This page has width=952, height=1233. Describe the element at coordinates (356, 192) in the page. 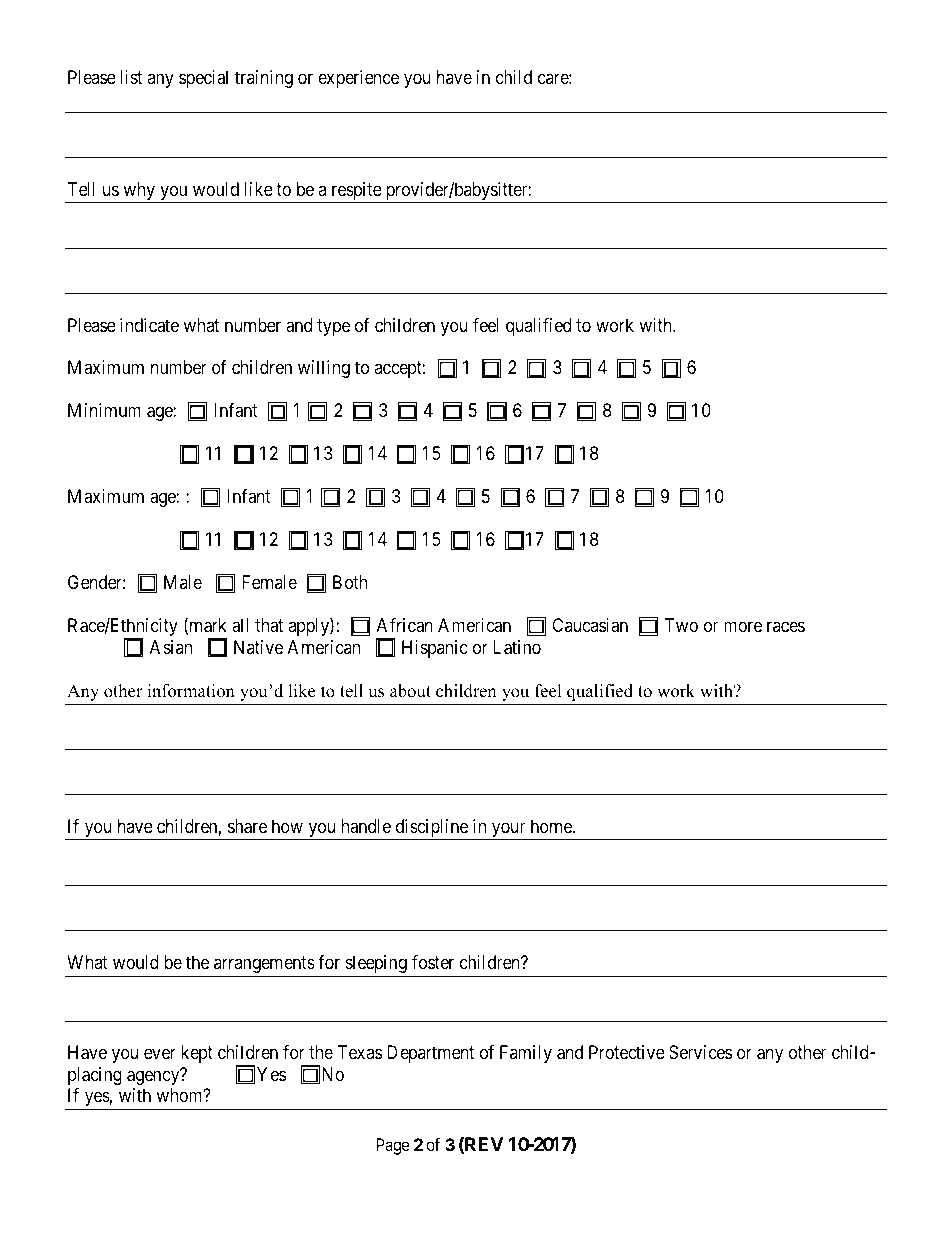

I see `respite` at that location.
